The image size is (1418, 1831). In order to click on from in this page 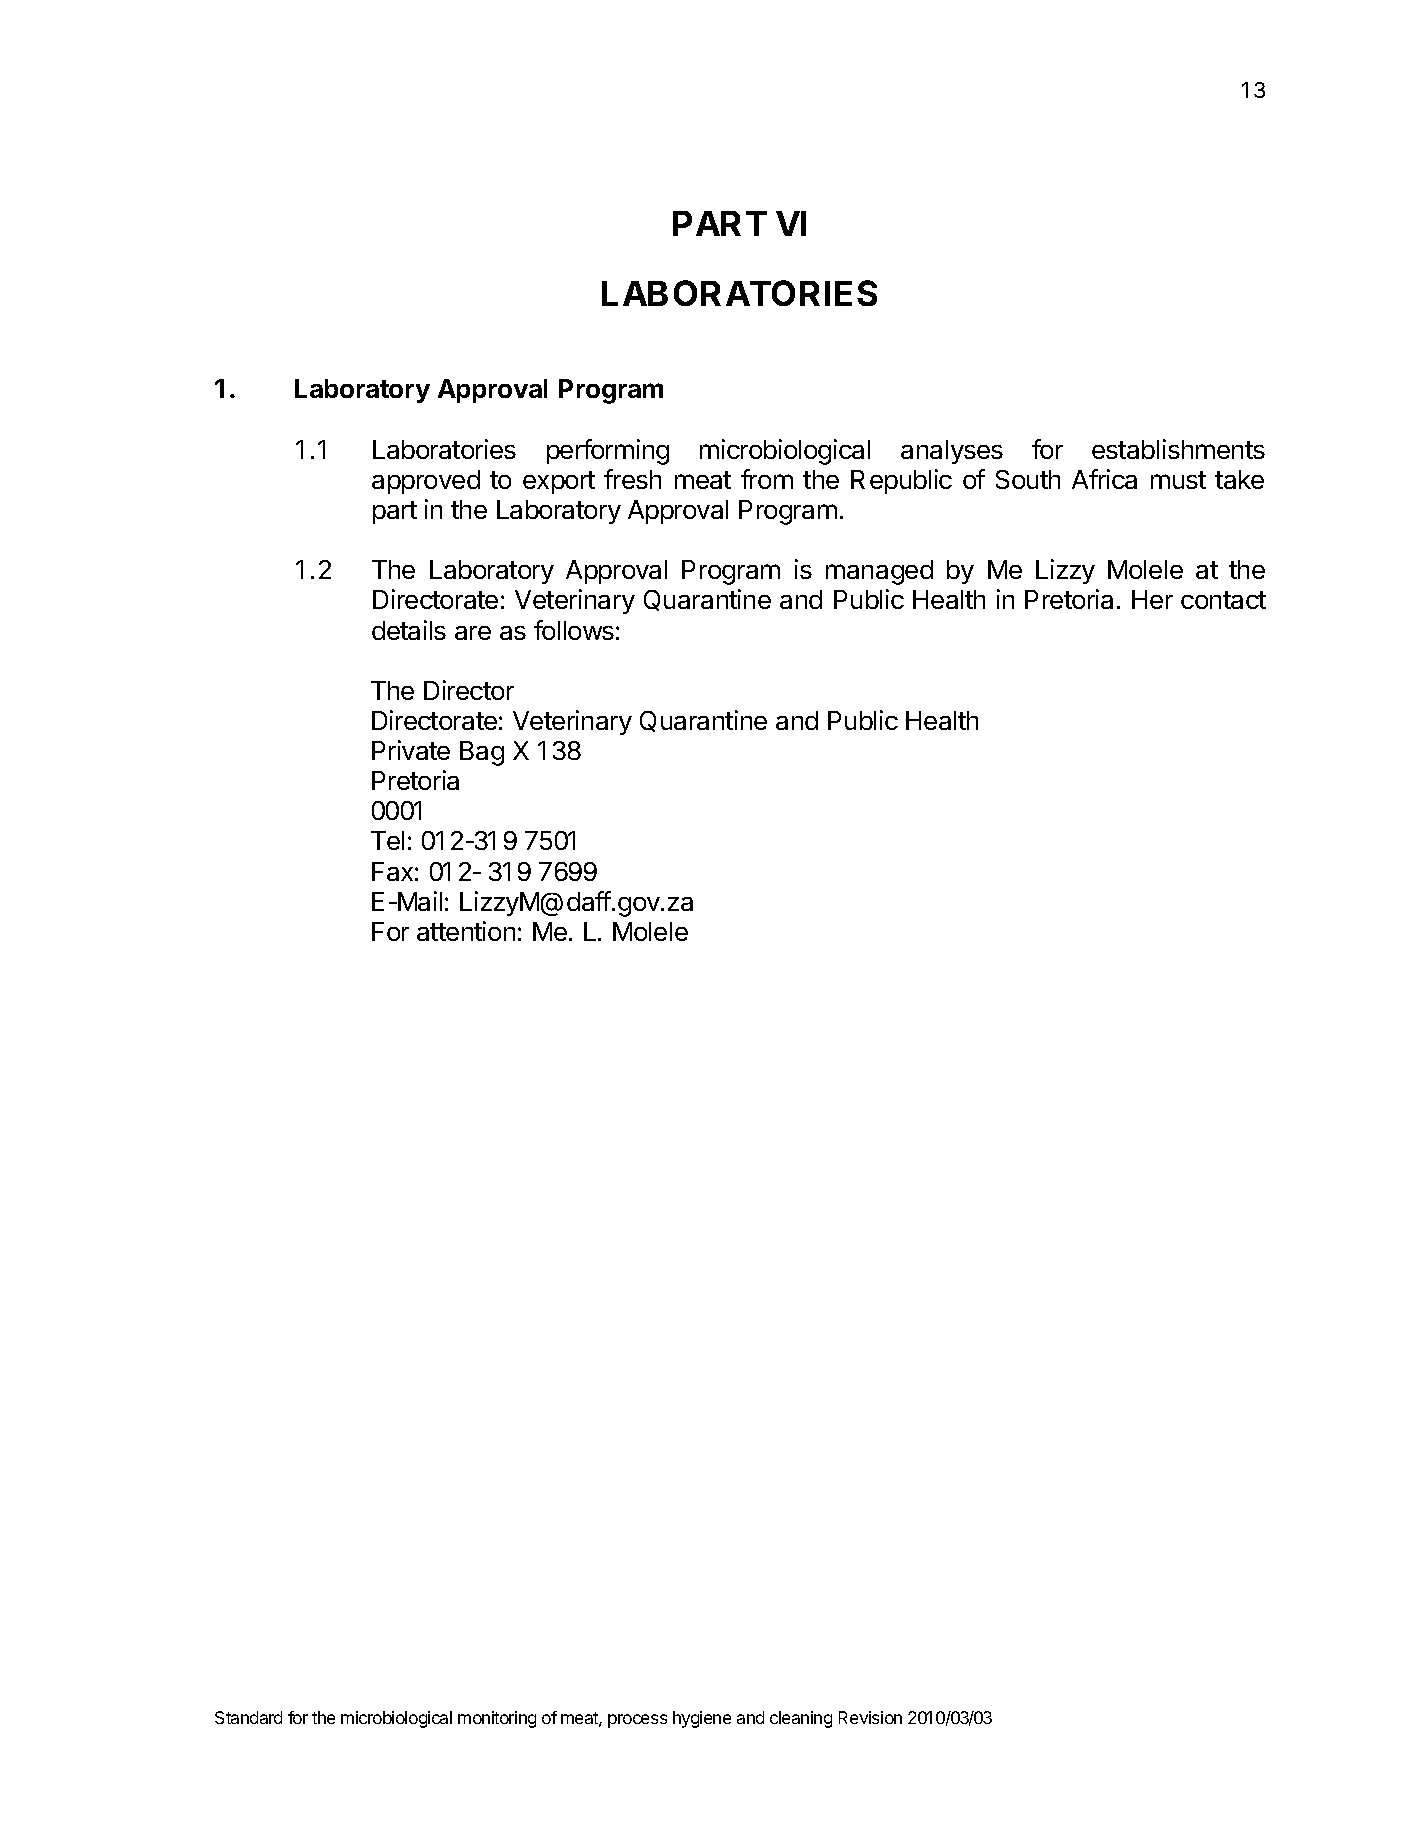, I will do `click(767, 479)`.
